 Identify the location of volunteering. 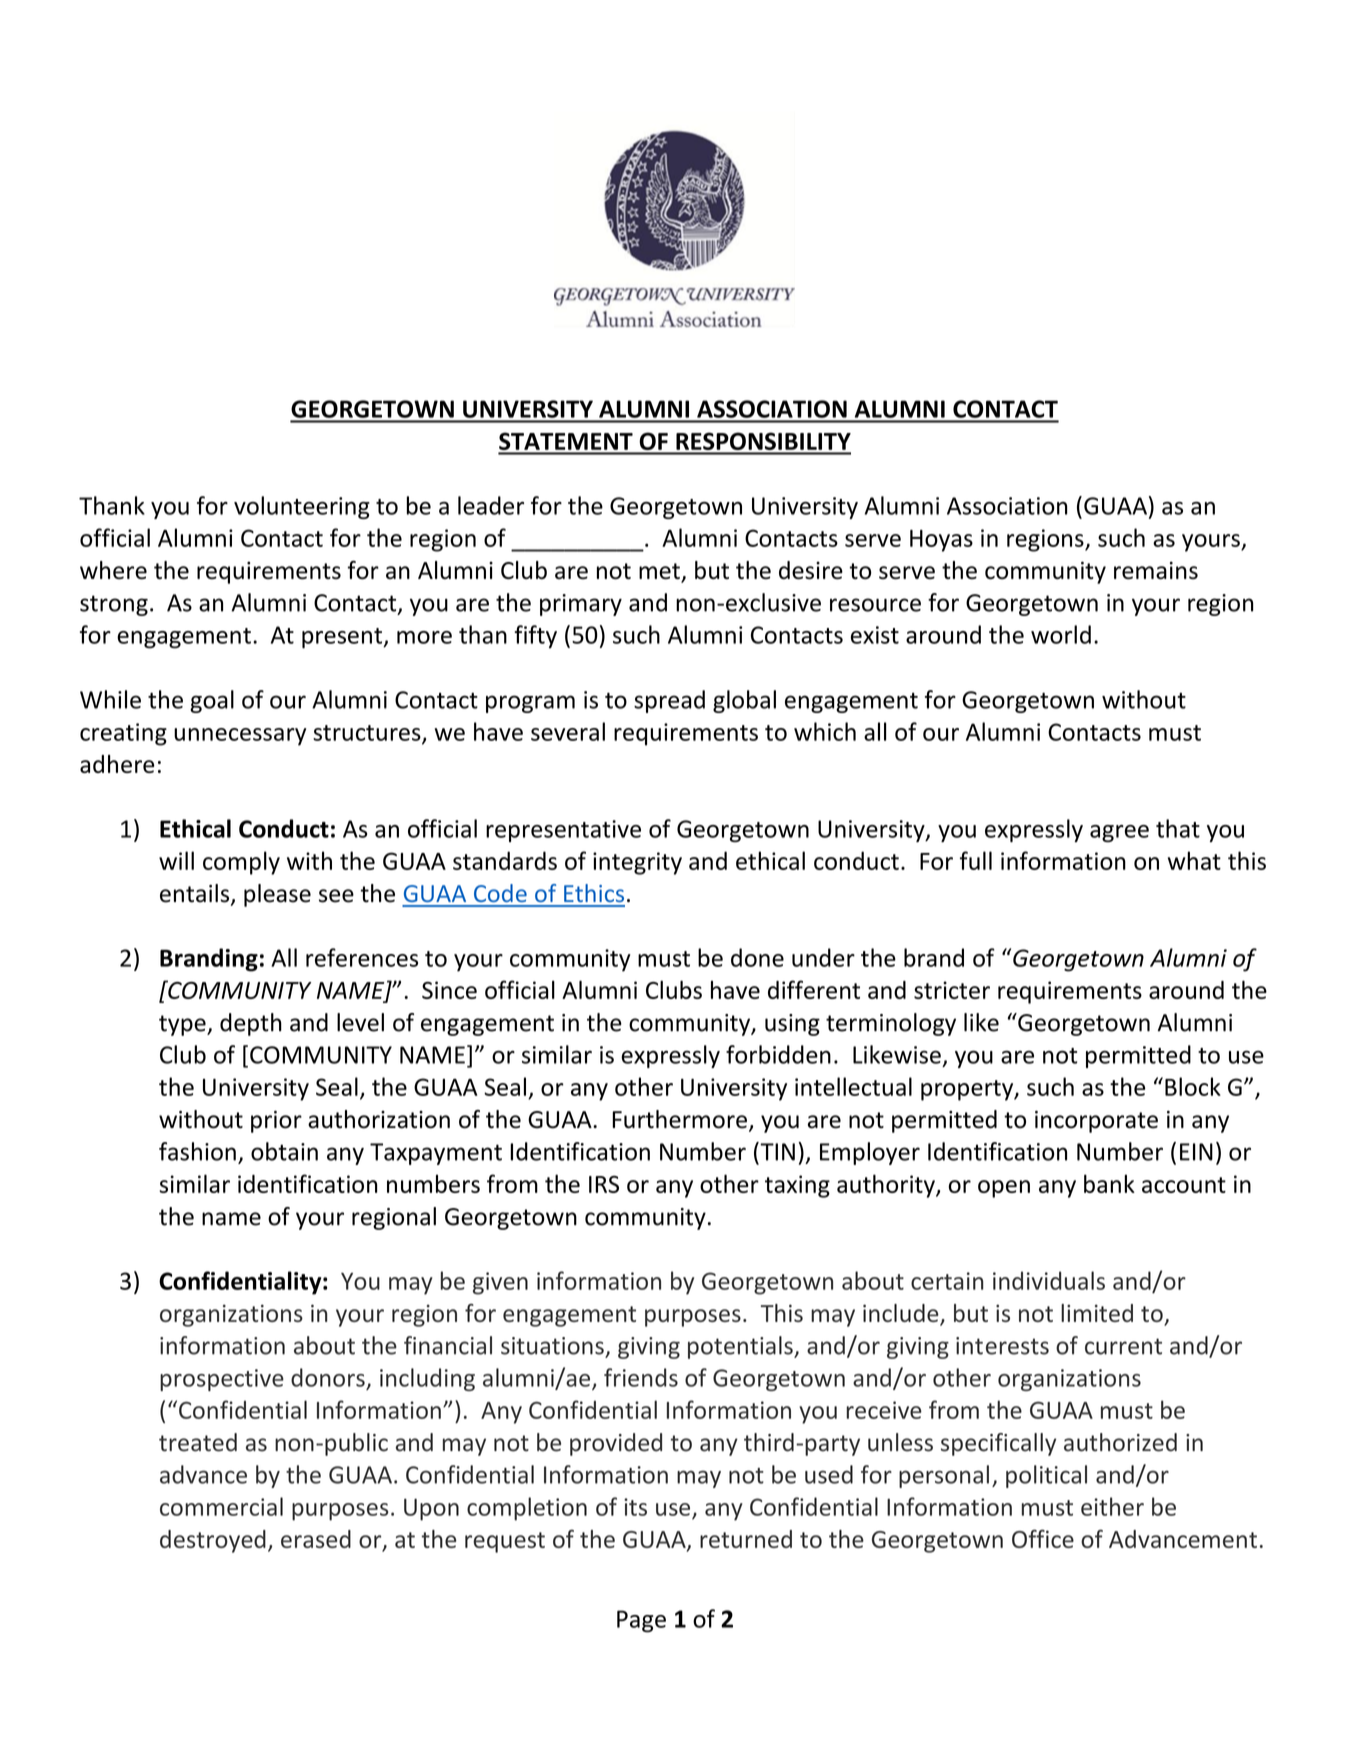
(302, 507).
